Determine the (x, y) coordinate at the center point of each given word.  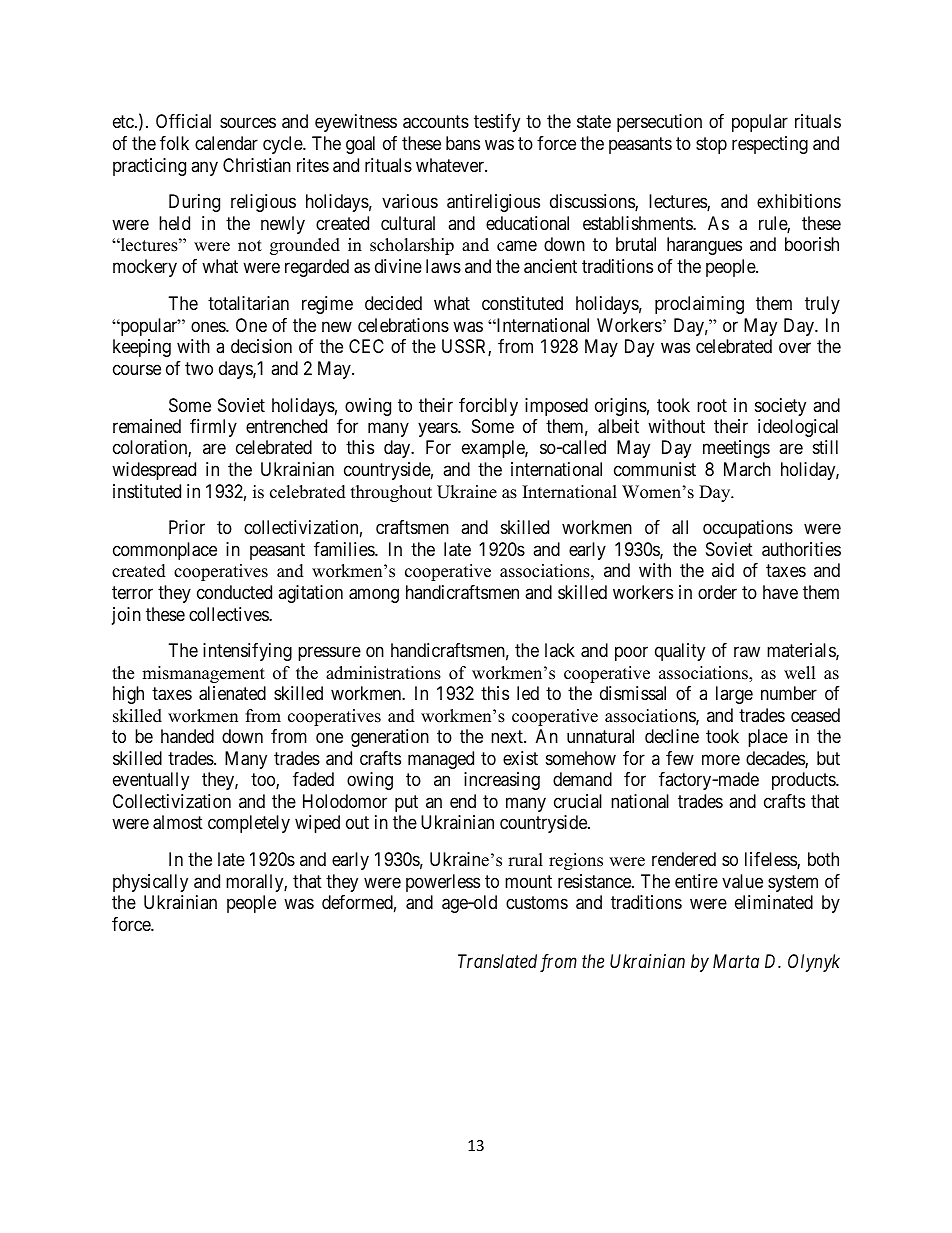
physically (150, 883)
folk (174, 143)
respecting (770, 145)
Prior (187, 527)
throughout (391, 493)
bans (463, 143)
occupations (748, 529)
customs (537, 903)
